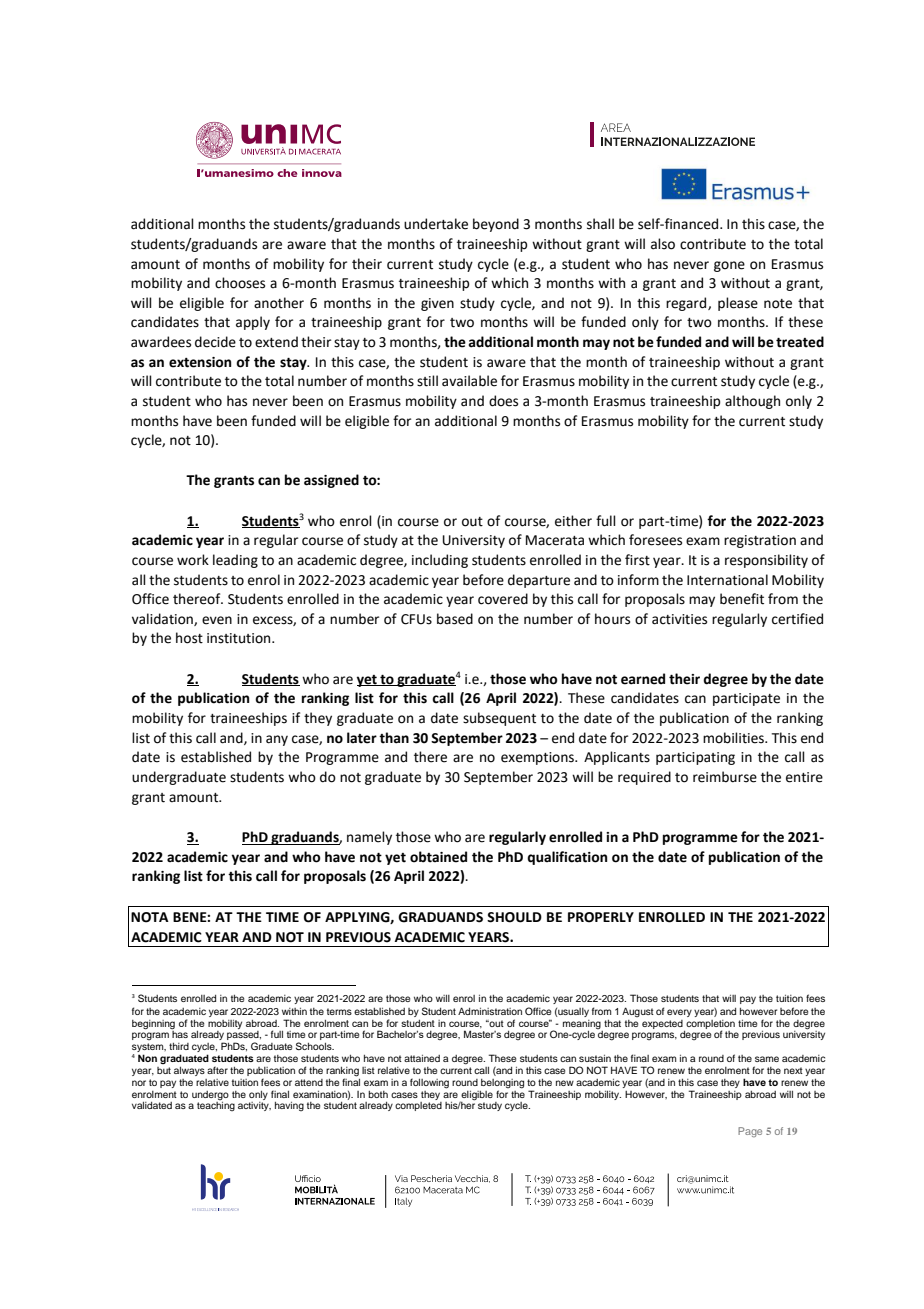 This screenshot has height=1309, width=924. Describe the element at coordinates (496, 225) in the screenshot. I see `beyond` at that location.
